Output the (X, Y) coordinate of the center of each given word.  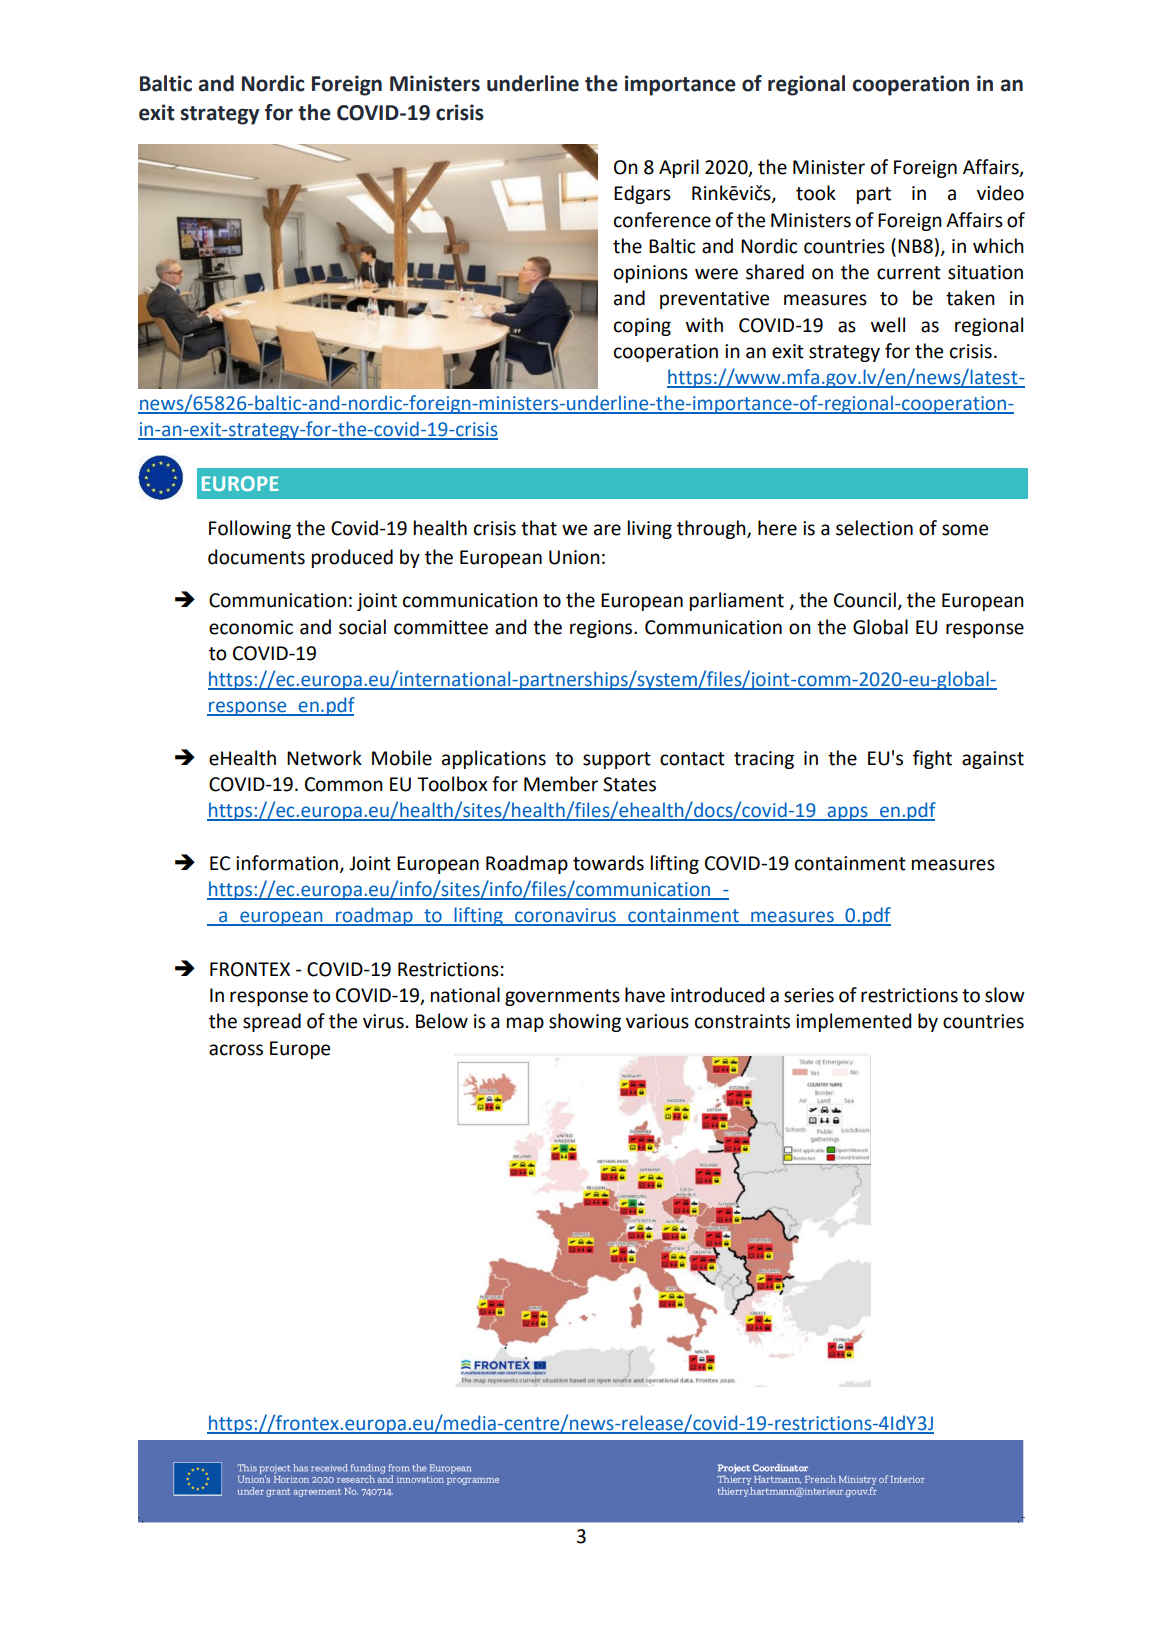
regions (602, 629)
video (1000, 193)
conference (662, 220)
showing (585, 1022)
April (679, 168)
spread (272, 1022)
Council (866, 601)
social (362, 627)
